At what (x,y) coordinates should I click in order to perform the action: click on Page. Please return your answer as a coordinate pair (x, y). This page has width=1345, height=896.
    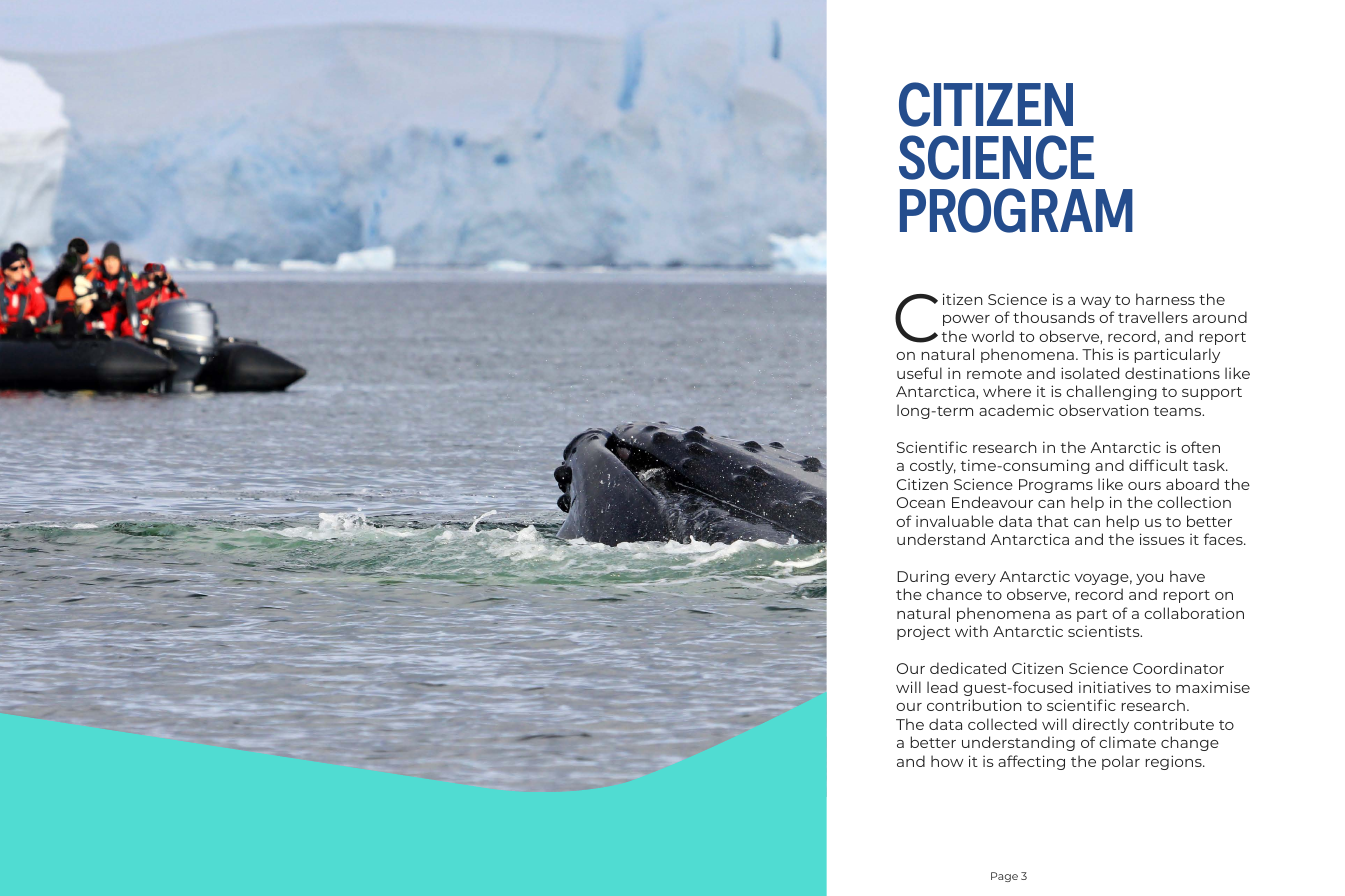
    Looking at the image, I should click on (1004, 877).
